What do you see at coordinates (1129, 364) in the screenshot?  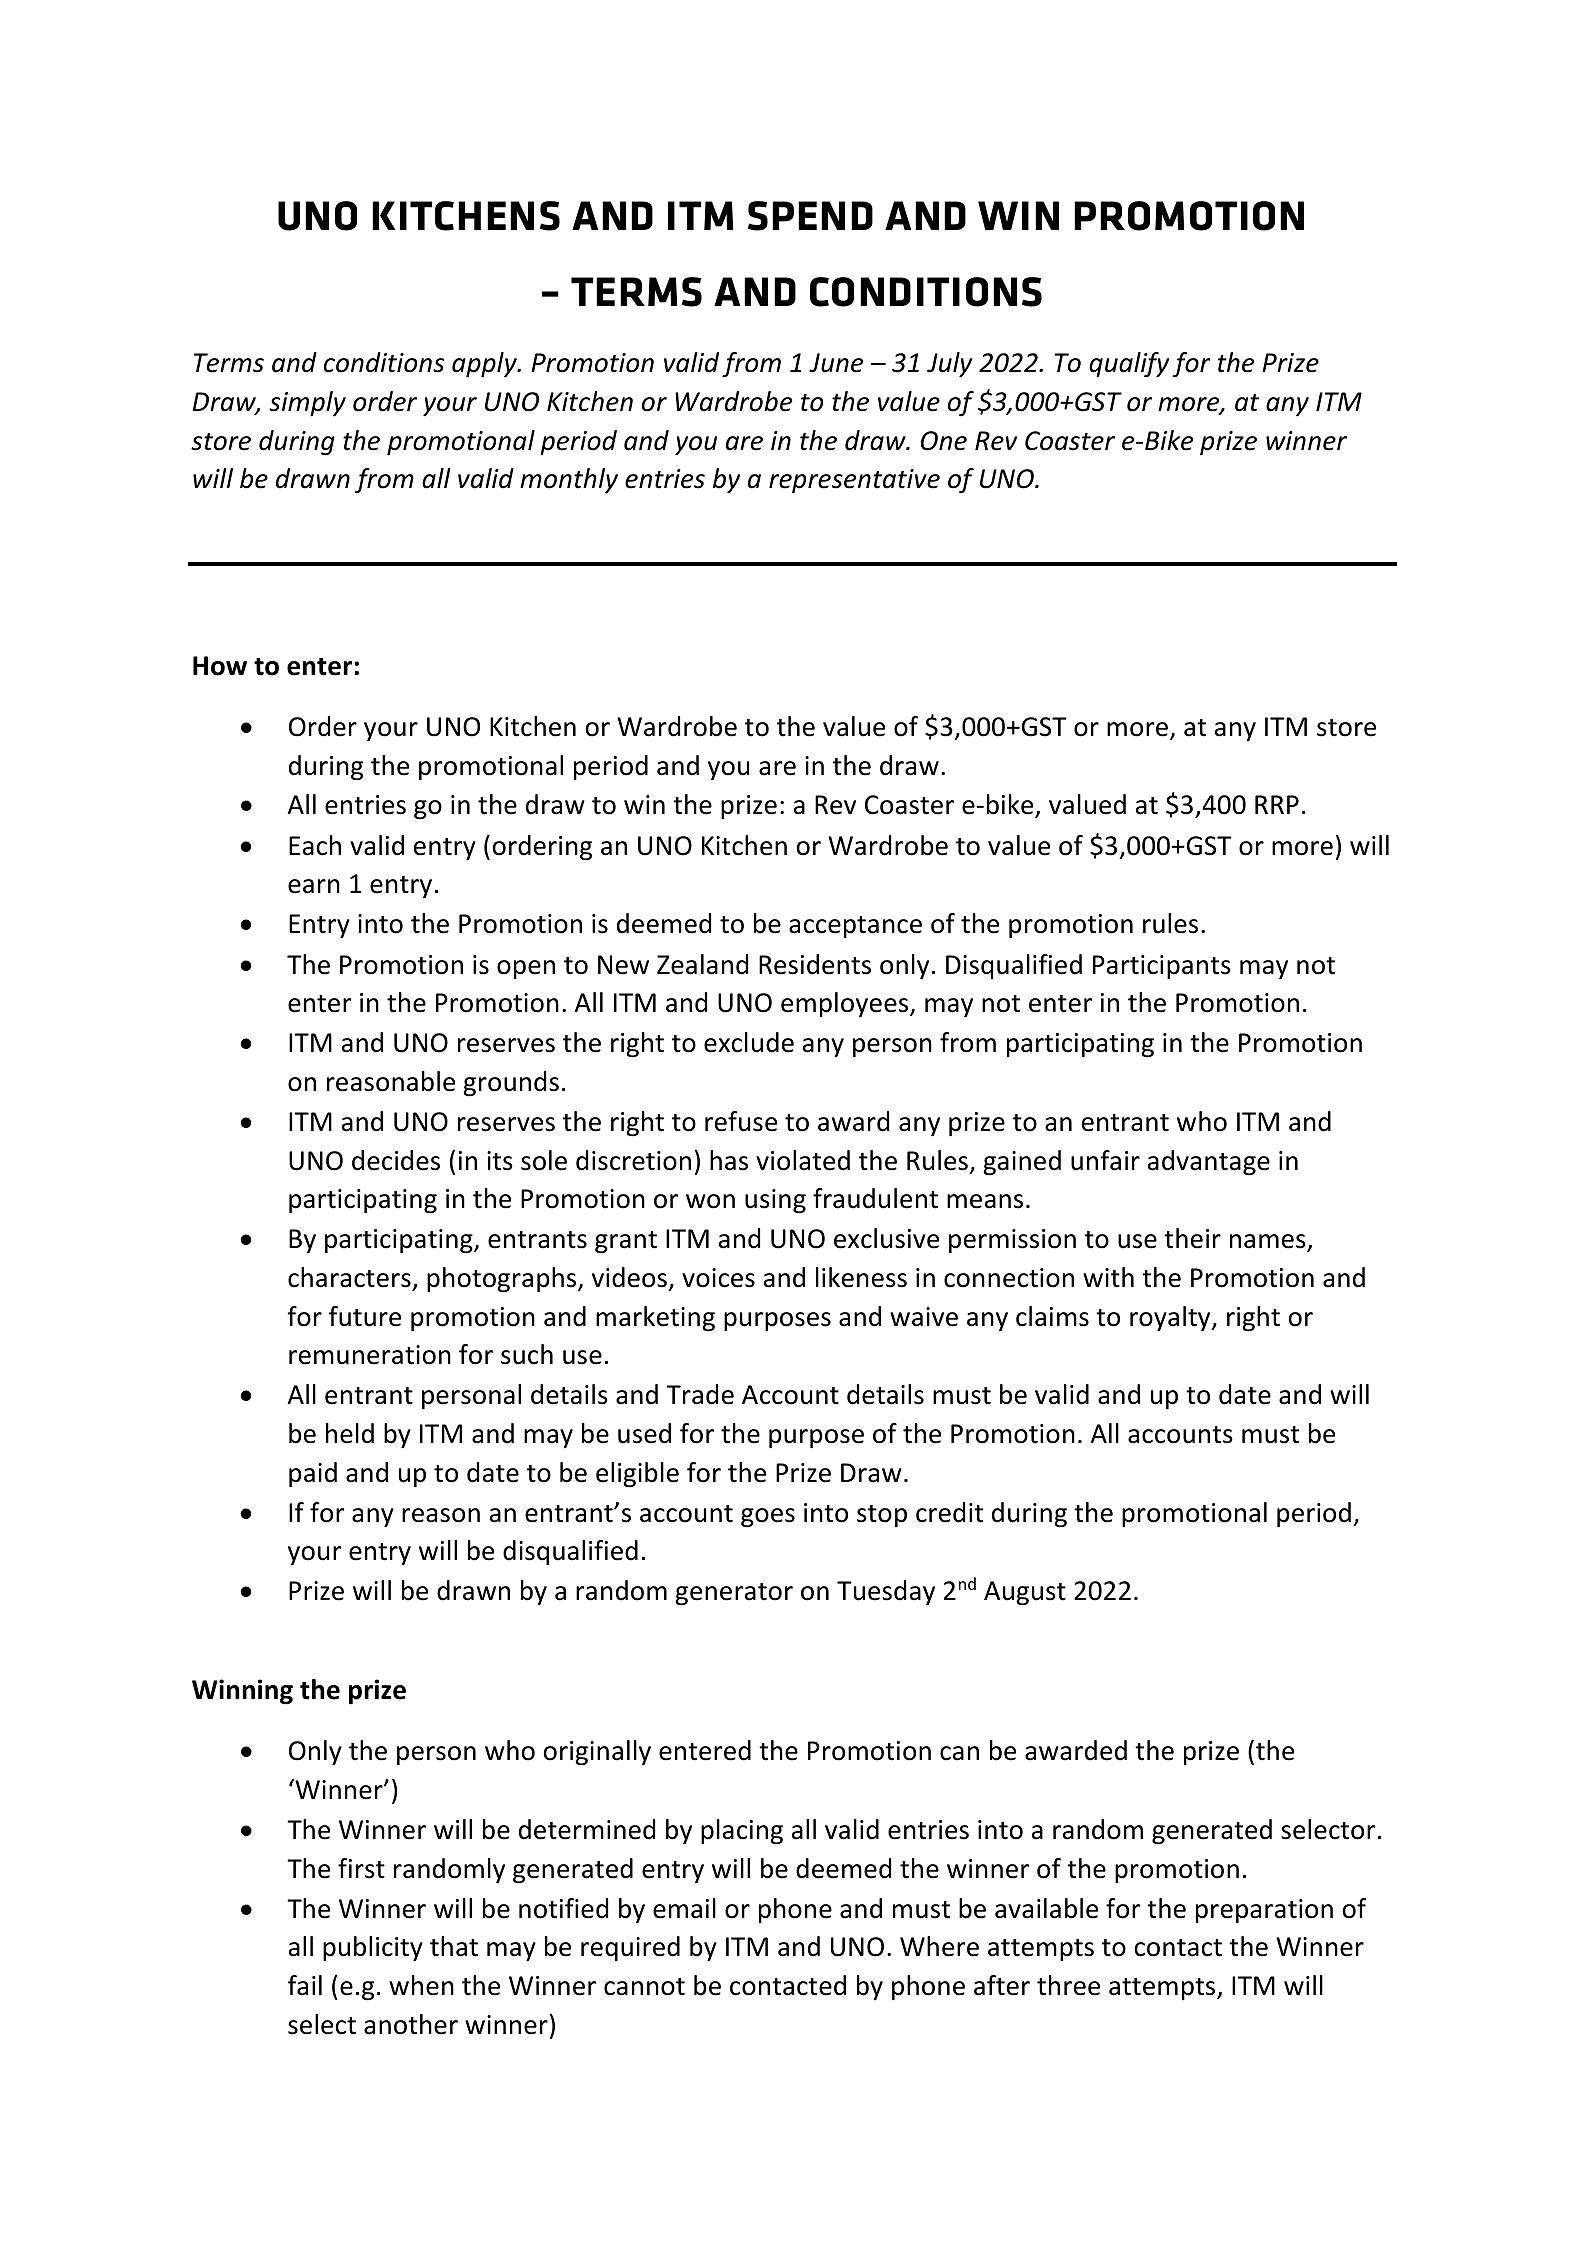 I see `qualify` at bounding box center [1129, 364].
